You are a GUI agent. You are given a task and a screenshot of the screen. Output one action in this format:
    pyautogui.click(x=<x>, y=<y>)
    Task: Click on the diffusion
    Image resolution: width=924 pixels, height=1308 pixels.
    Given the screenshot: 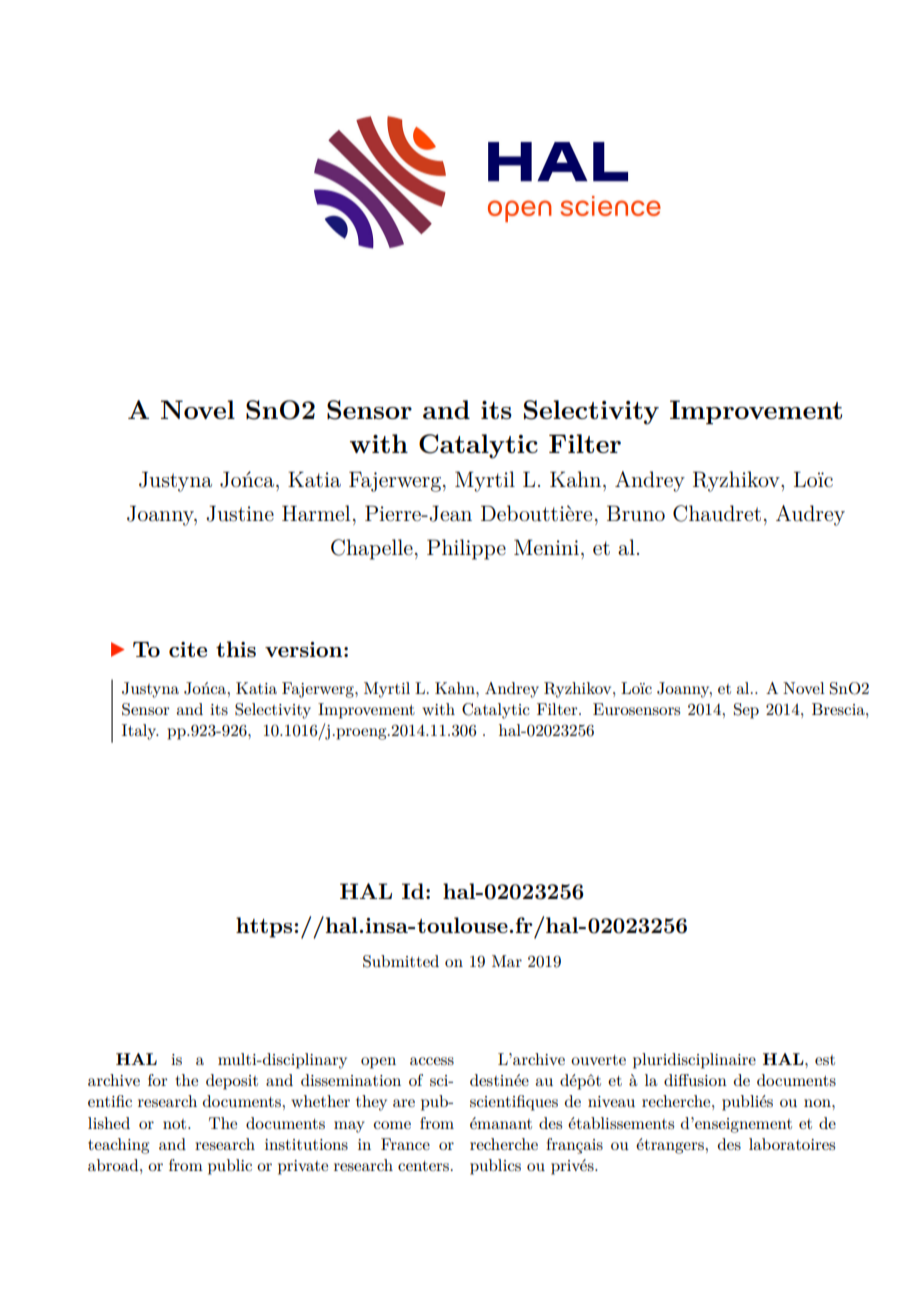 What is the action you would take?
    pyautogui.click(x=695, y=1080)
